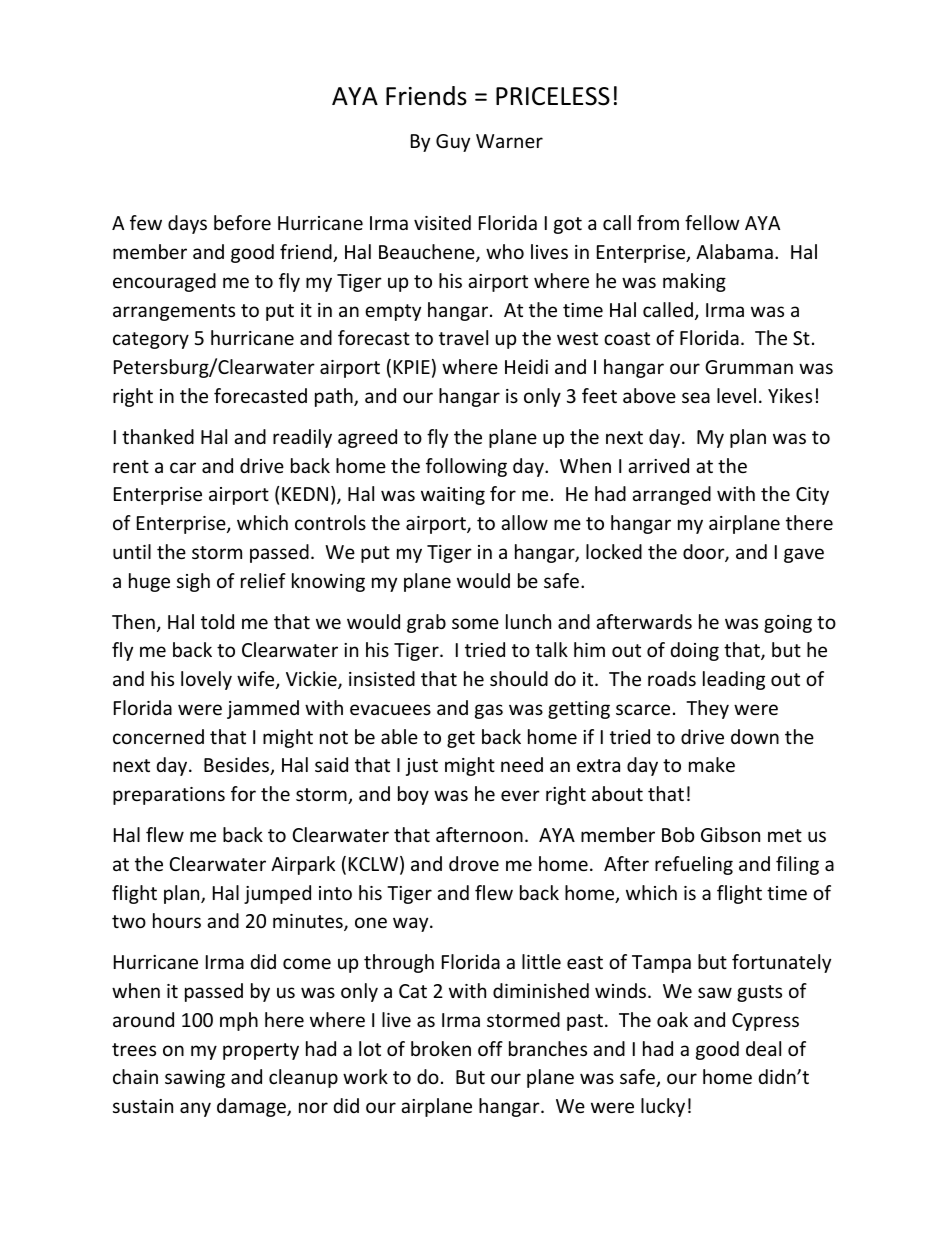  Describe the element at coordinates (242, 222) in the screenshot. I see `before` at that location.
